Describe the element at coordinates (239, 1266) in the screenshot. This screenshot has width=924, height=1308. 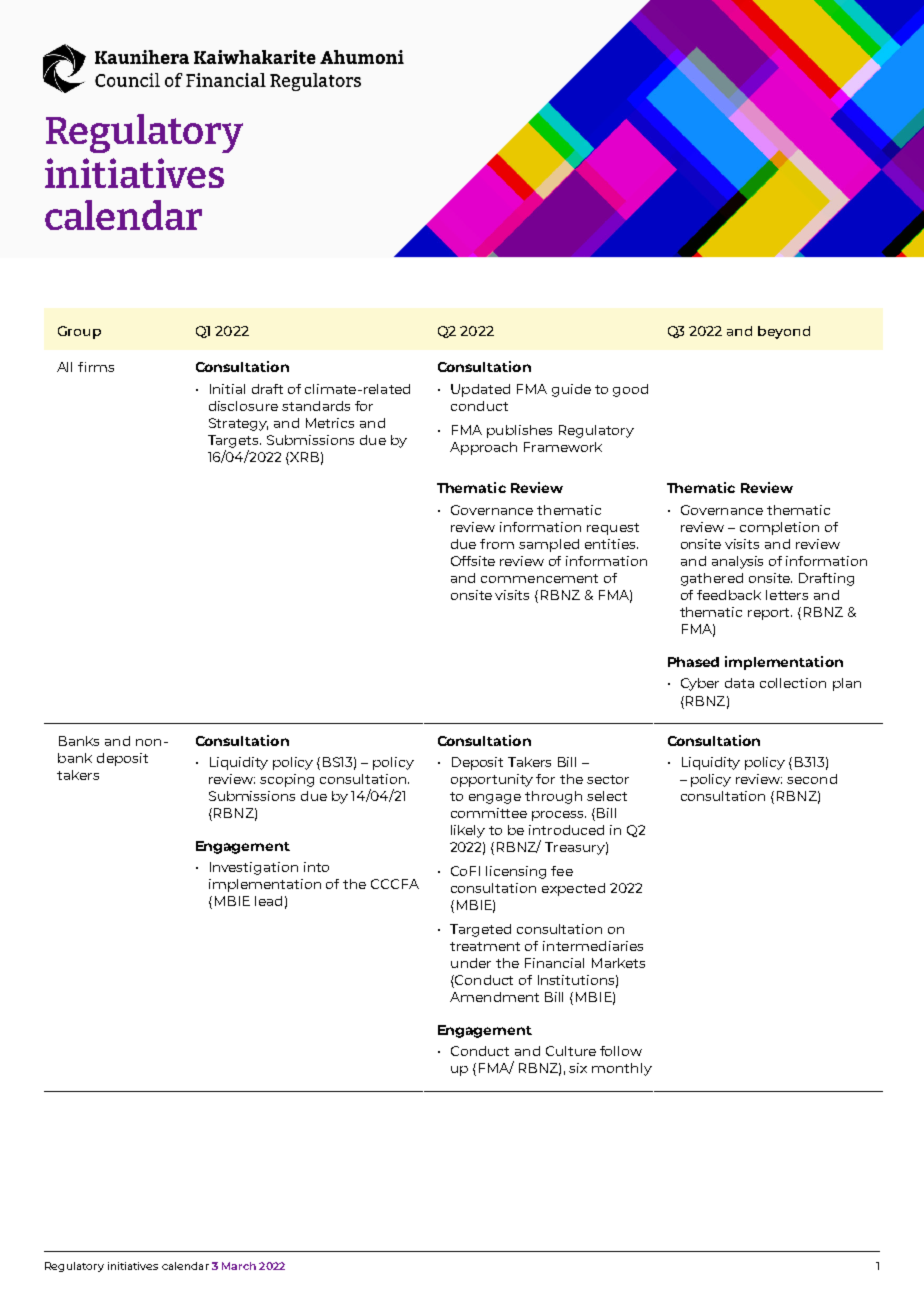
I see `March` at that location.
